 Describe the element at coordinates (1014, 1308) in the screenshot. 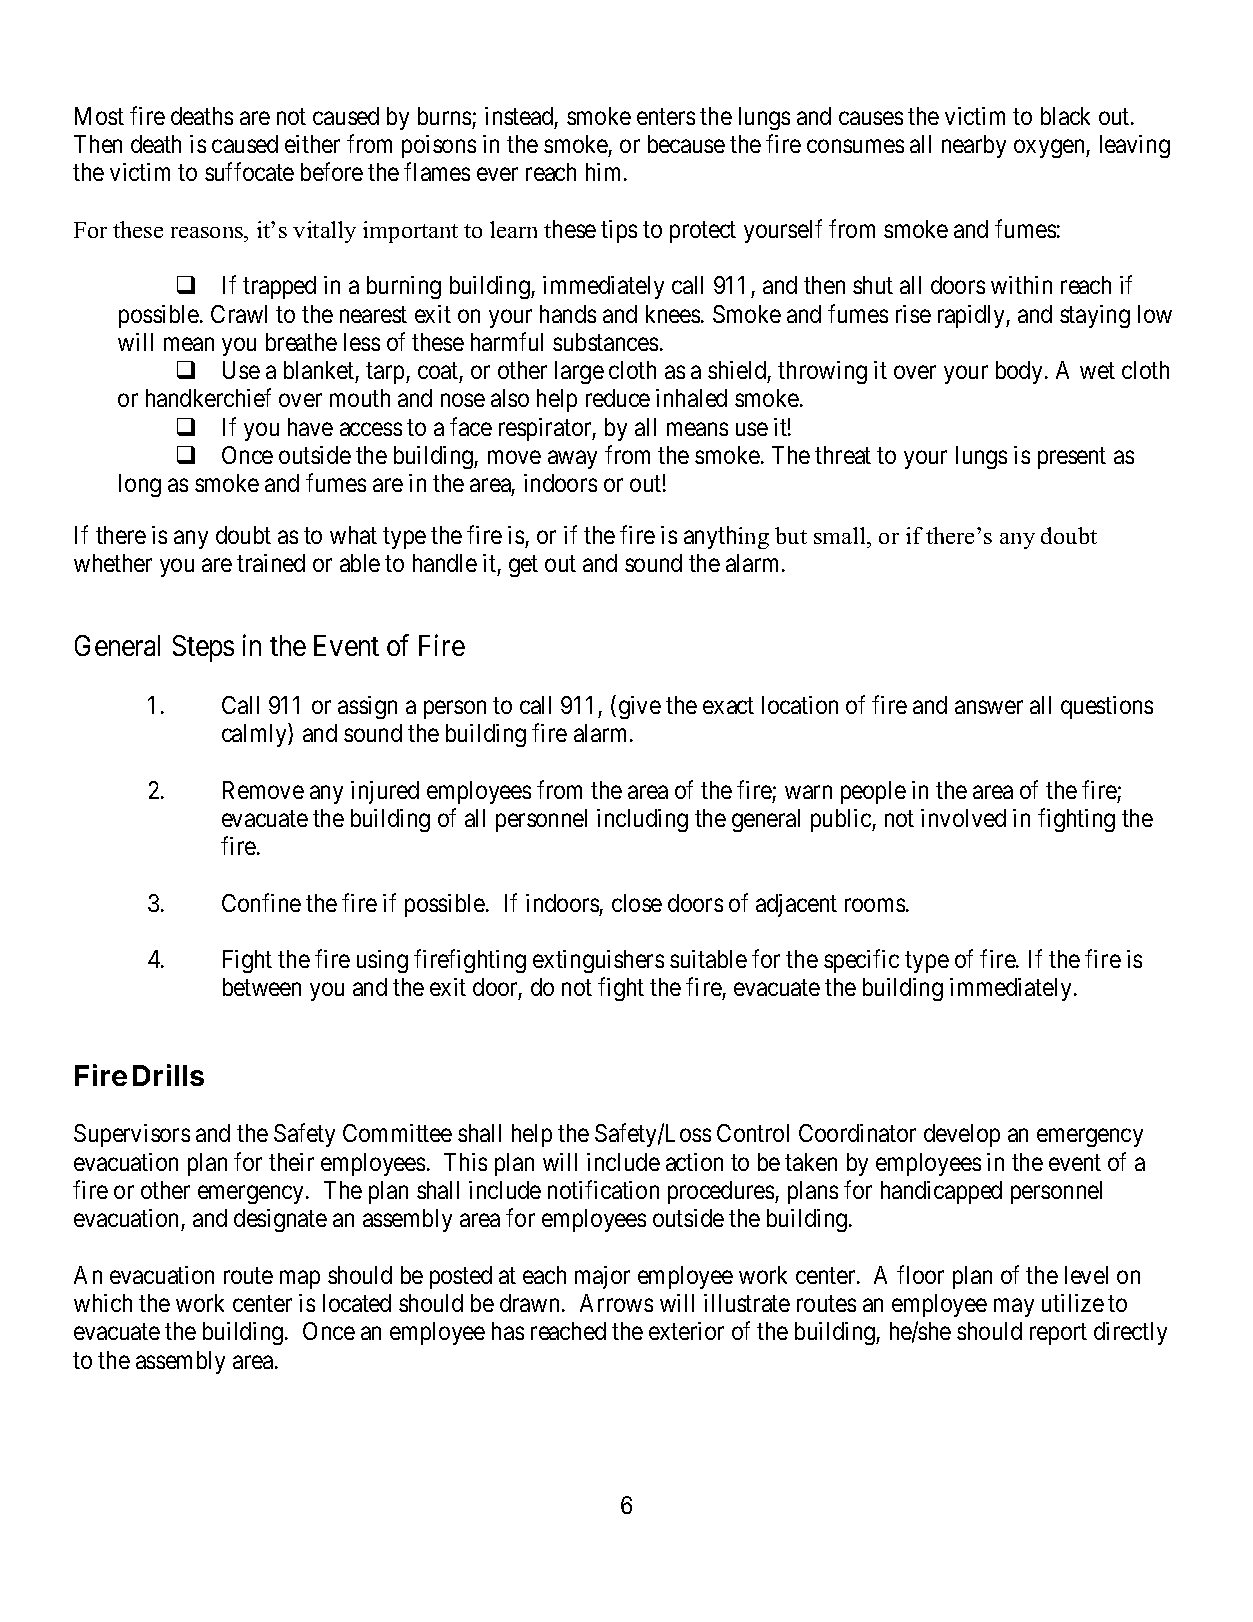

I see `may` at that location.
